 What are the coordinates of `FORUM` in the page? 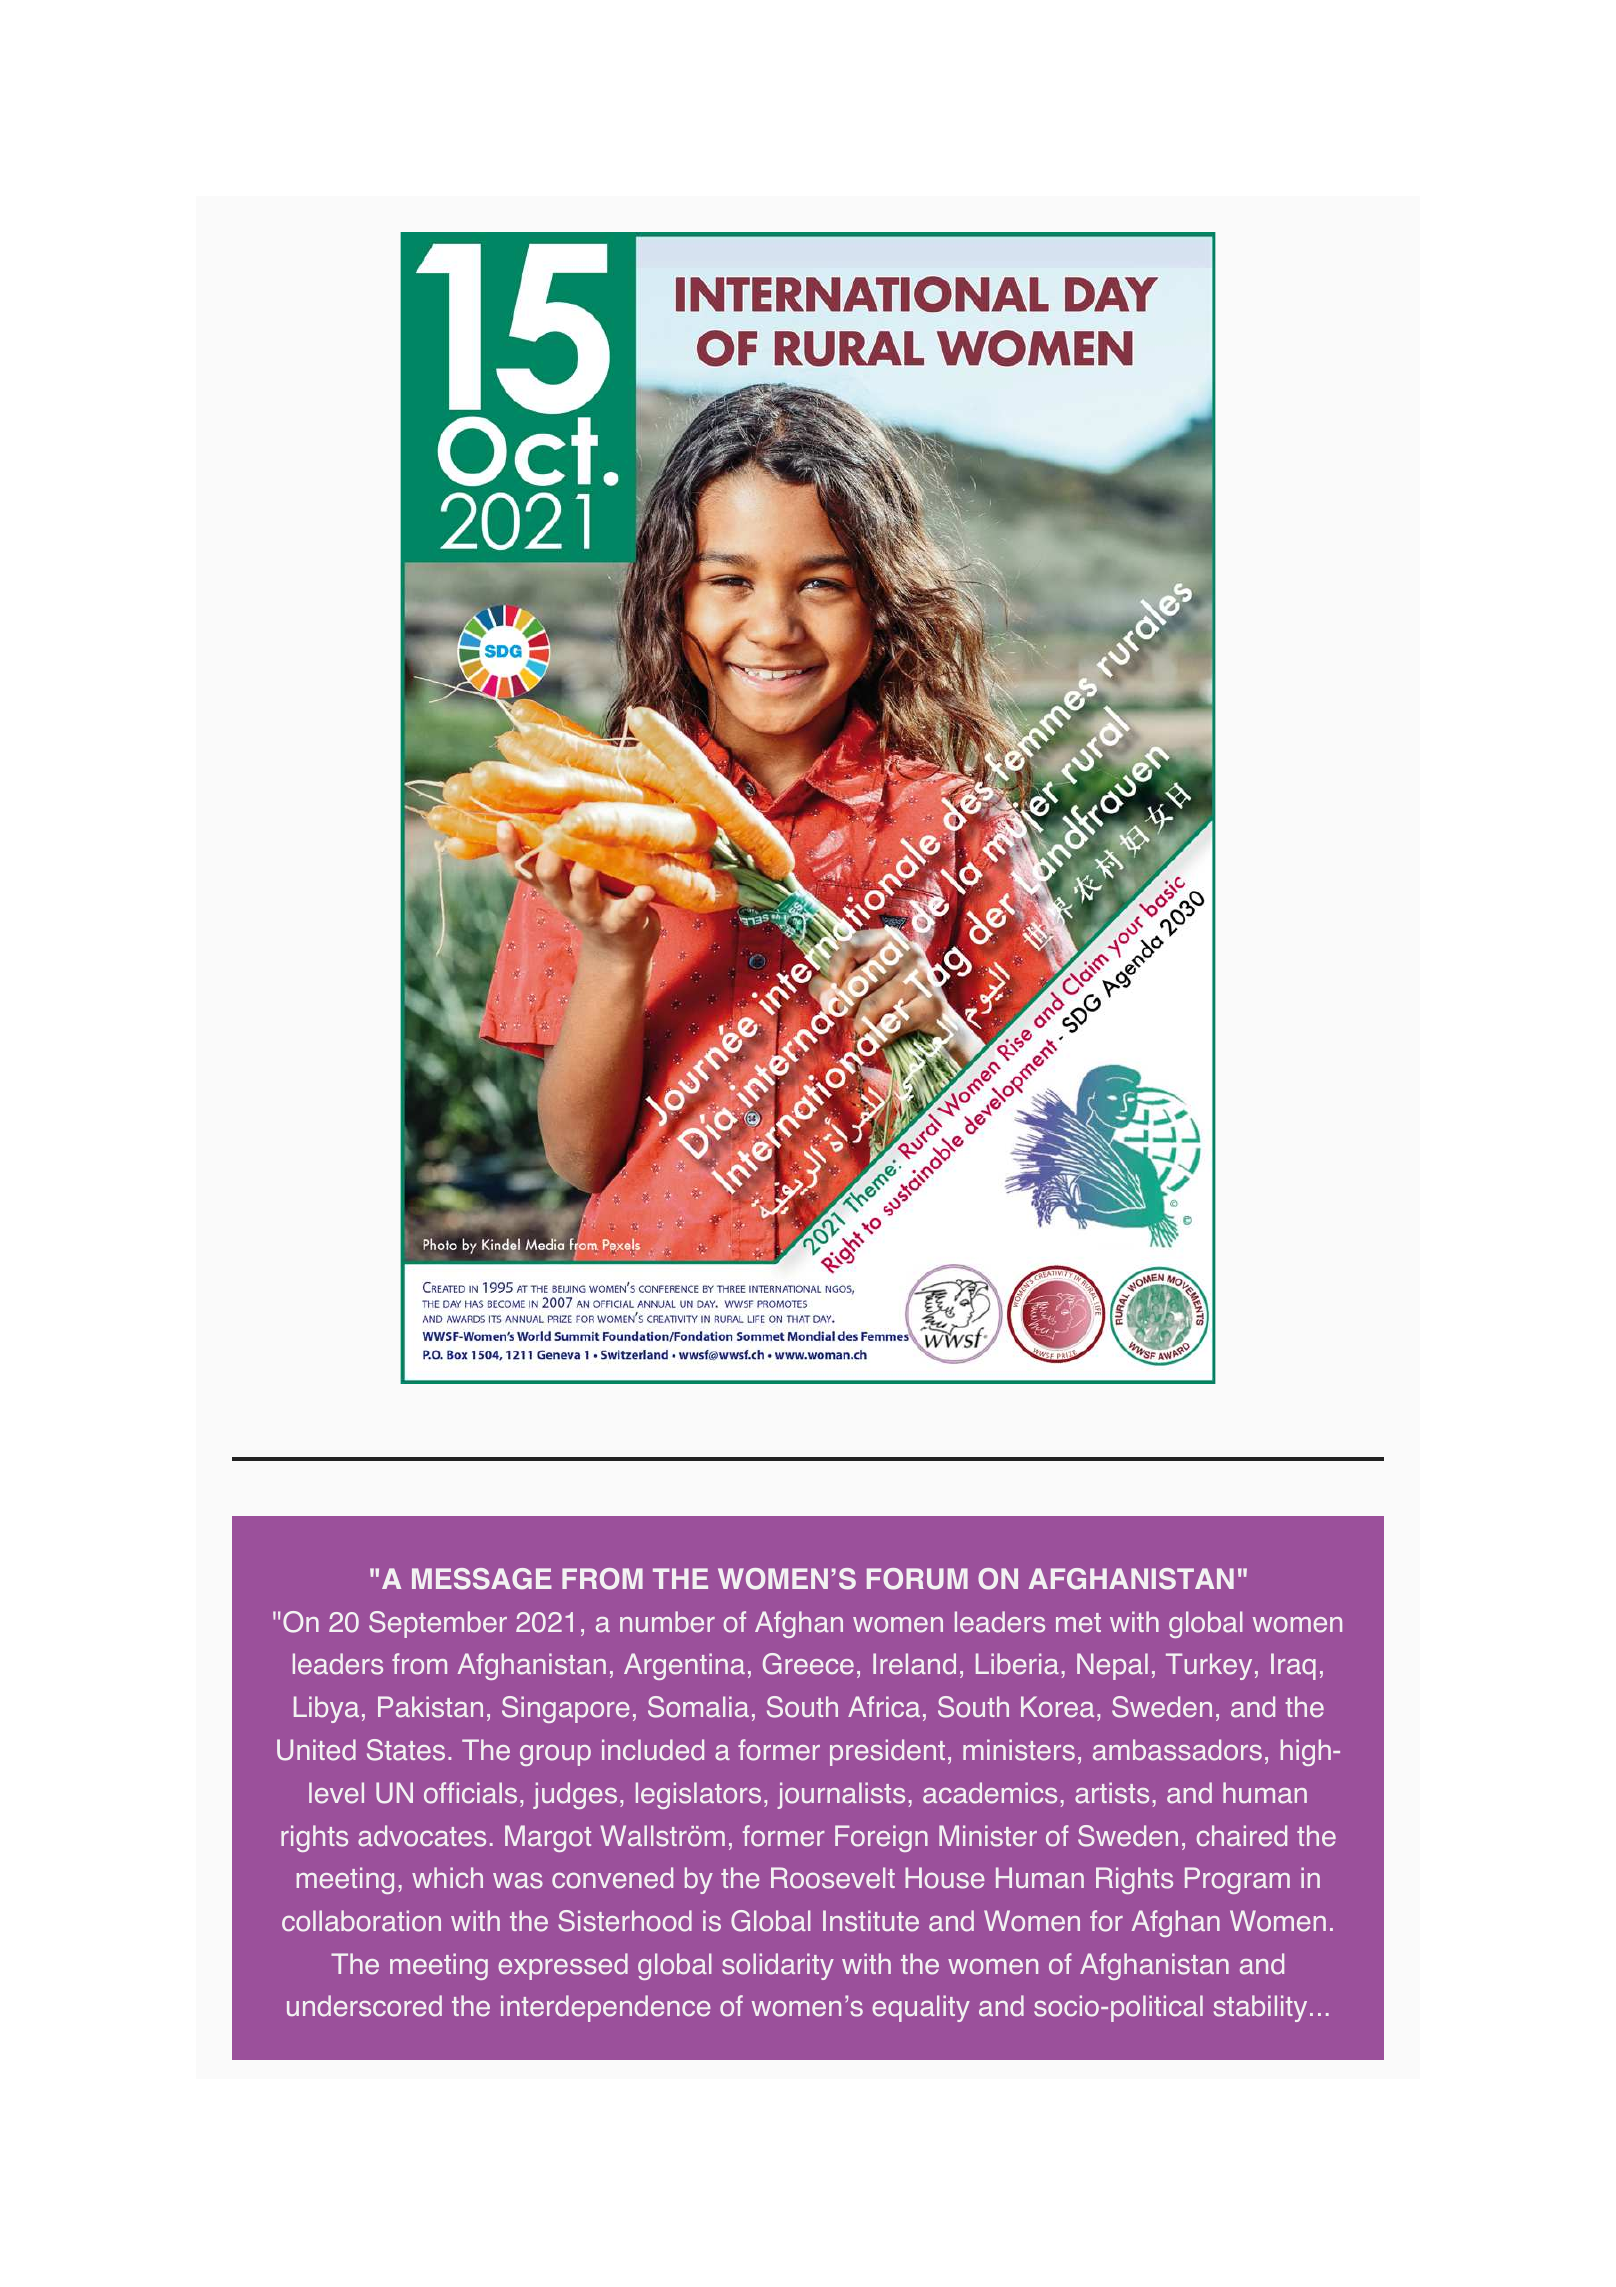 It's located at (917, 1579).
